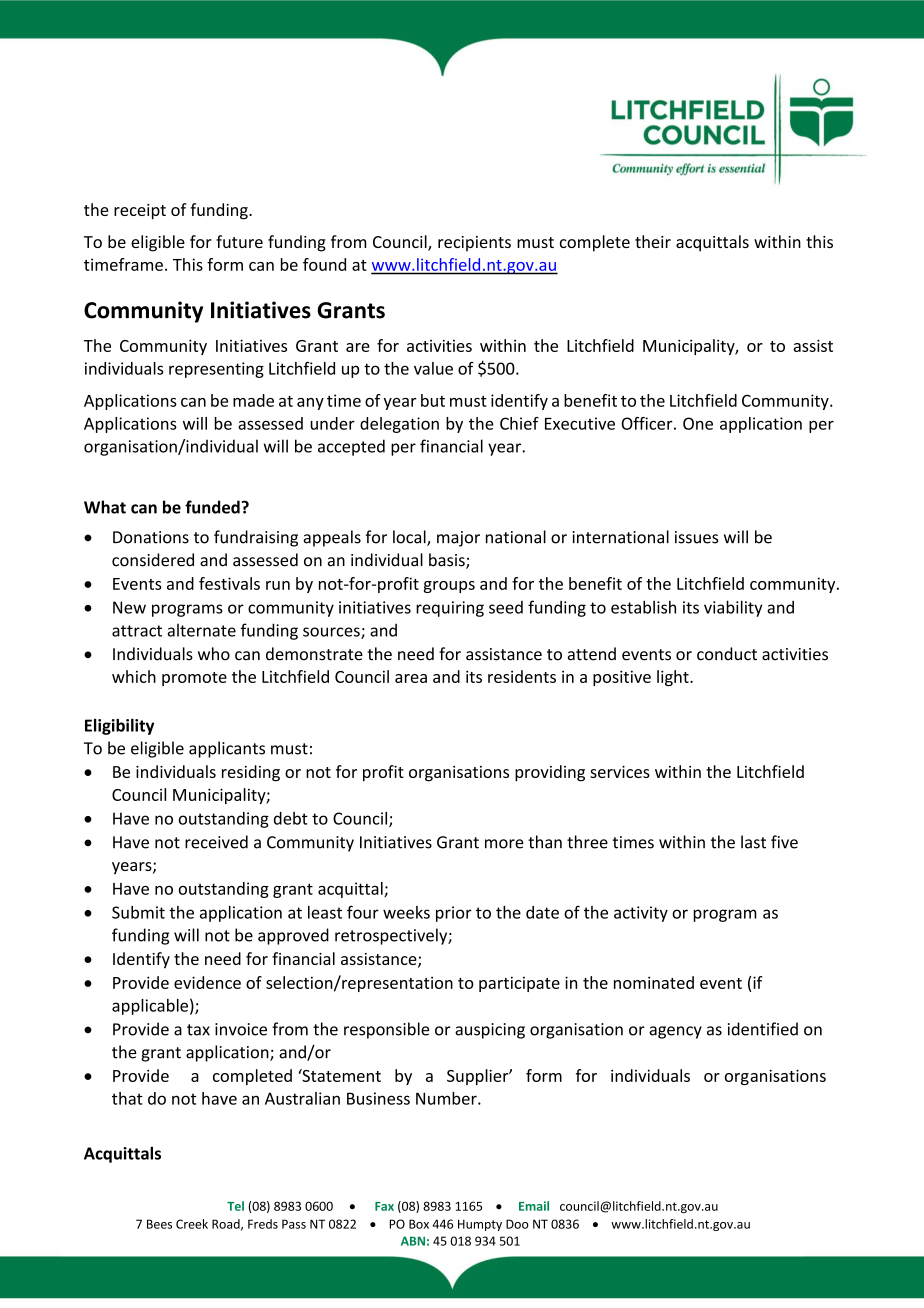 This screenshot has height=1308, width=924. Describe the element at coordinates (194, 679) in the screenshot. I see `promote` at that location.
